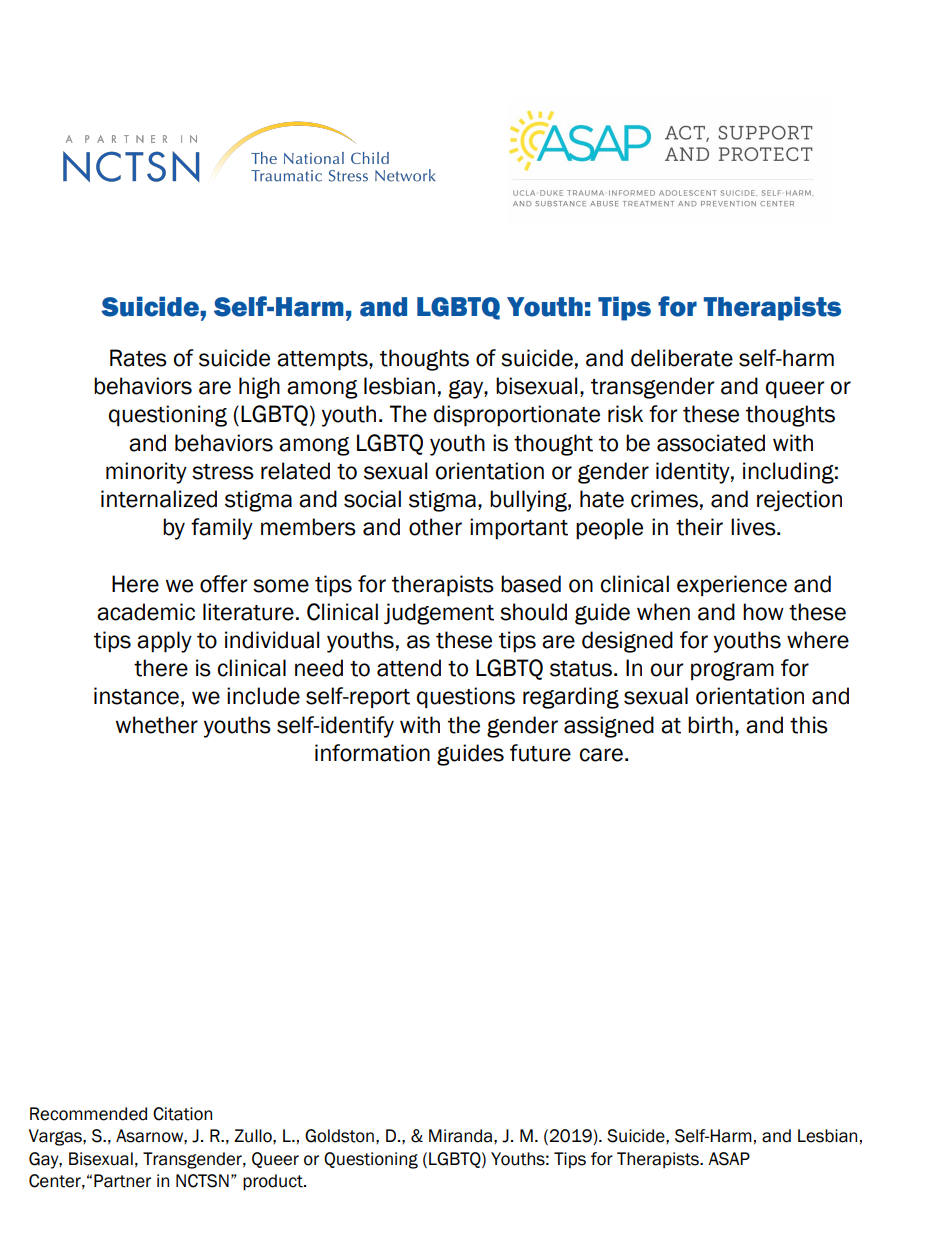 This screenshot has height=1233, width=952. What do you see at coordinates (138, 358) in the screenshot?
I see `Rates` at bounding box center [138, 358].
